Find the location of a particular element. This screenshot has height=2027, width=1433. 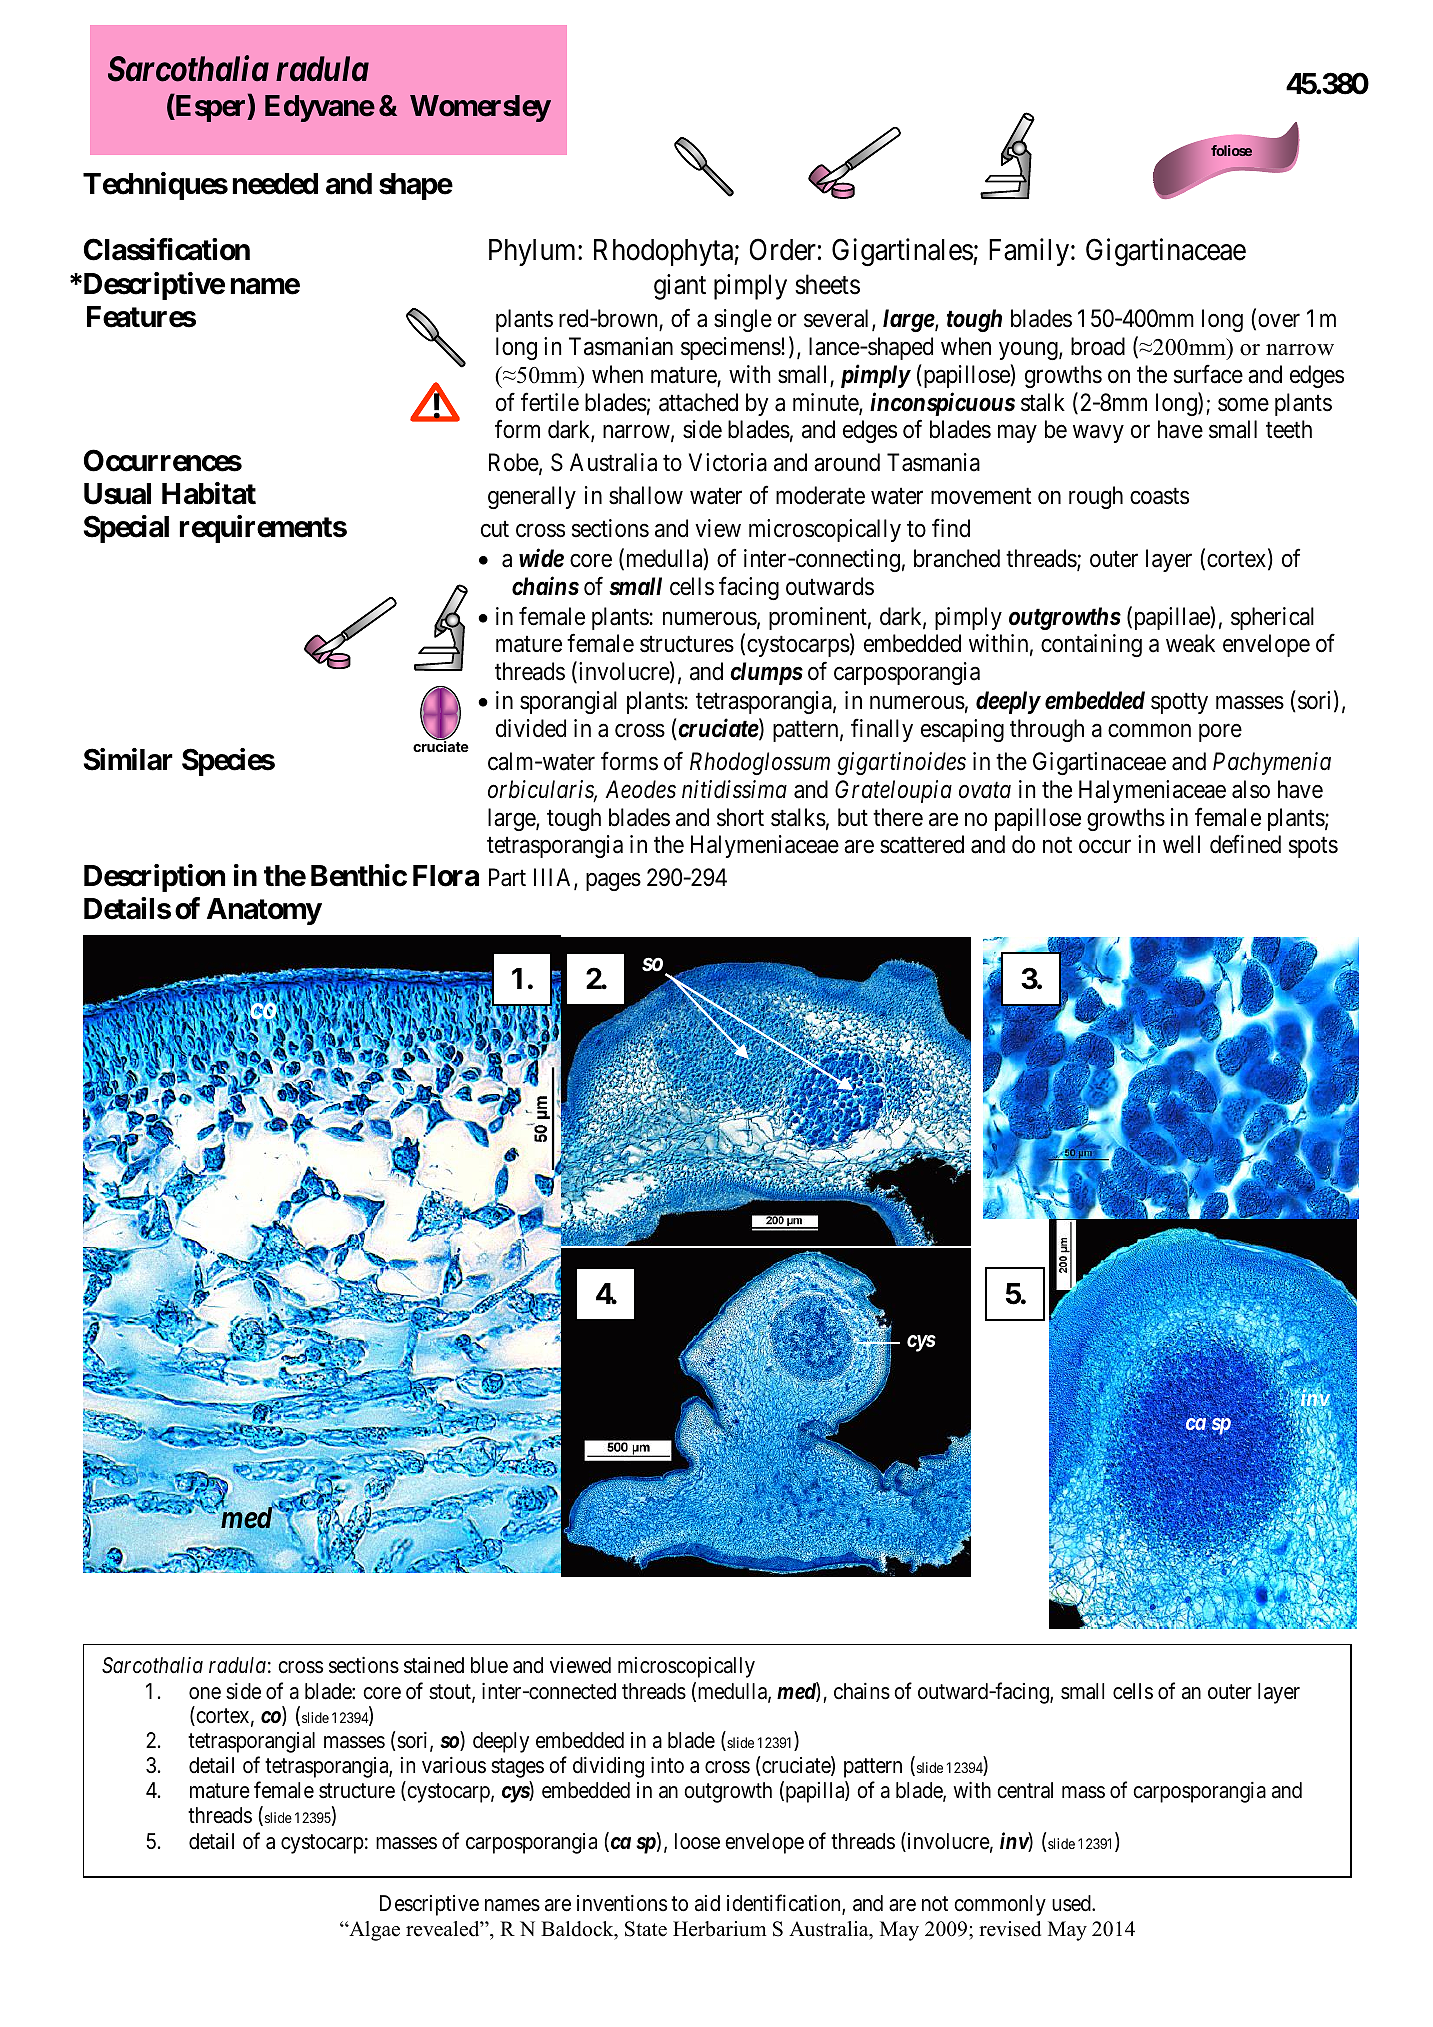

pages is located at coordinates (613, 882).
